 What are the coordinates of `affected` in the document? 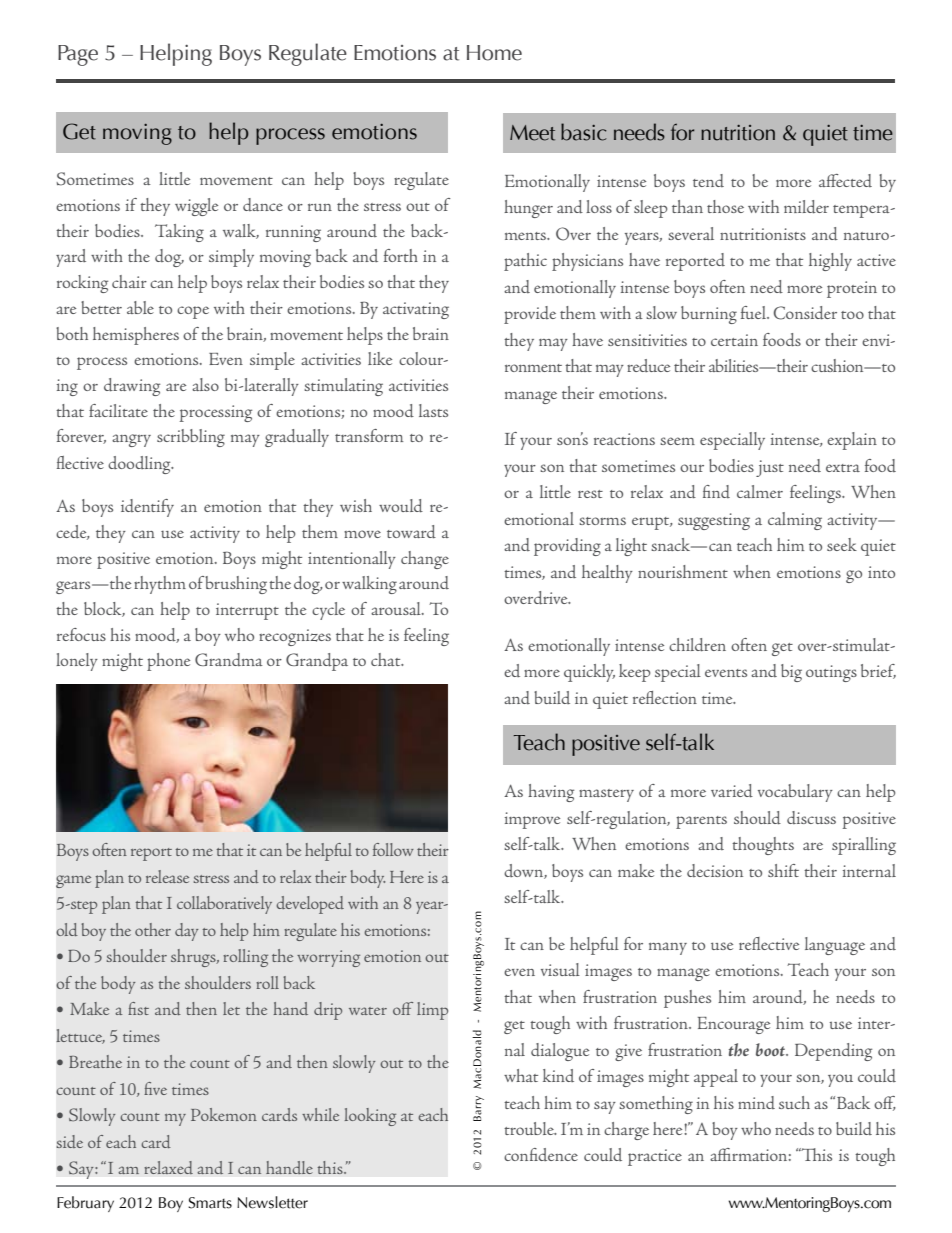 It's located at (845, 180).
